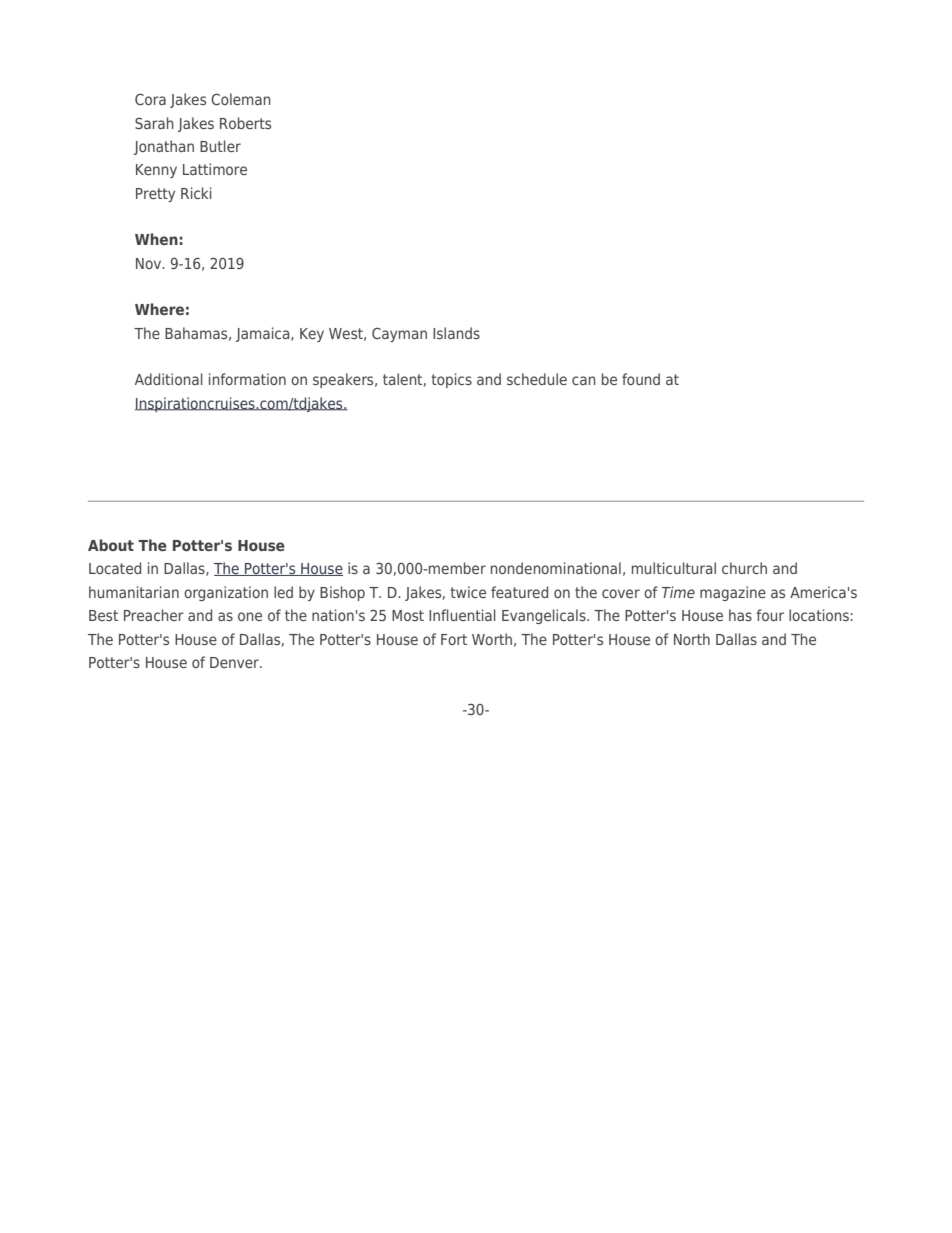 The image size is (952, 1233). What do you see at coordinates (241, 99) in the screenshot?
I see `Coleman` at bounding box center [241, 99].
